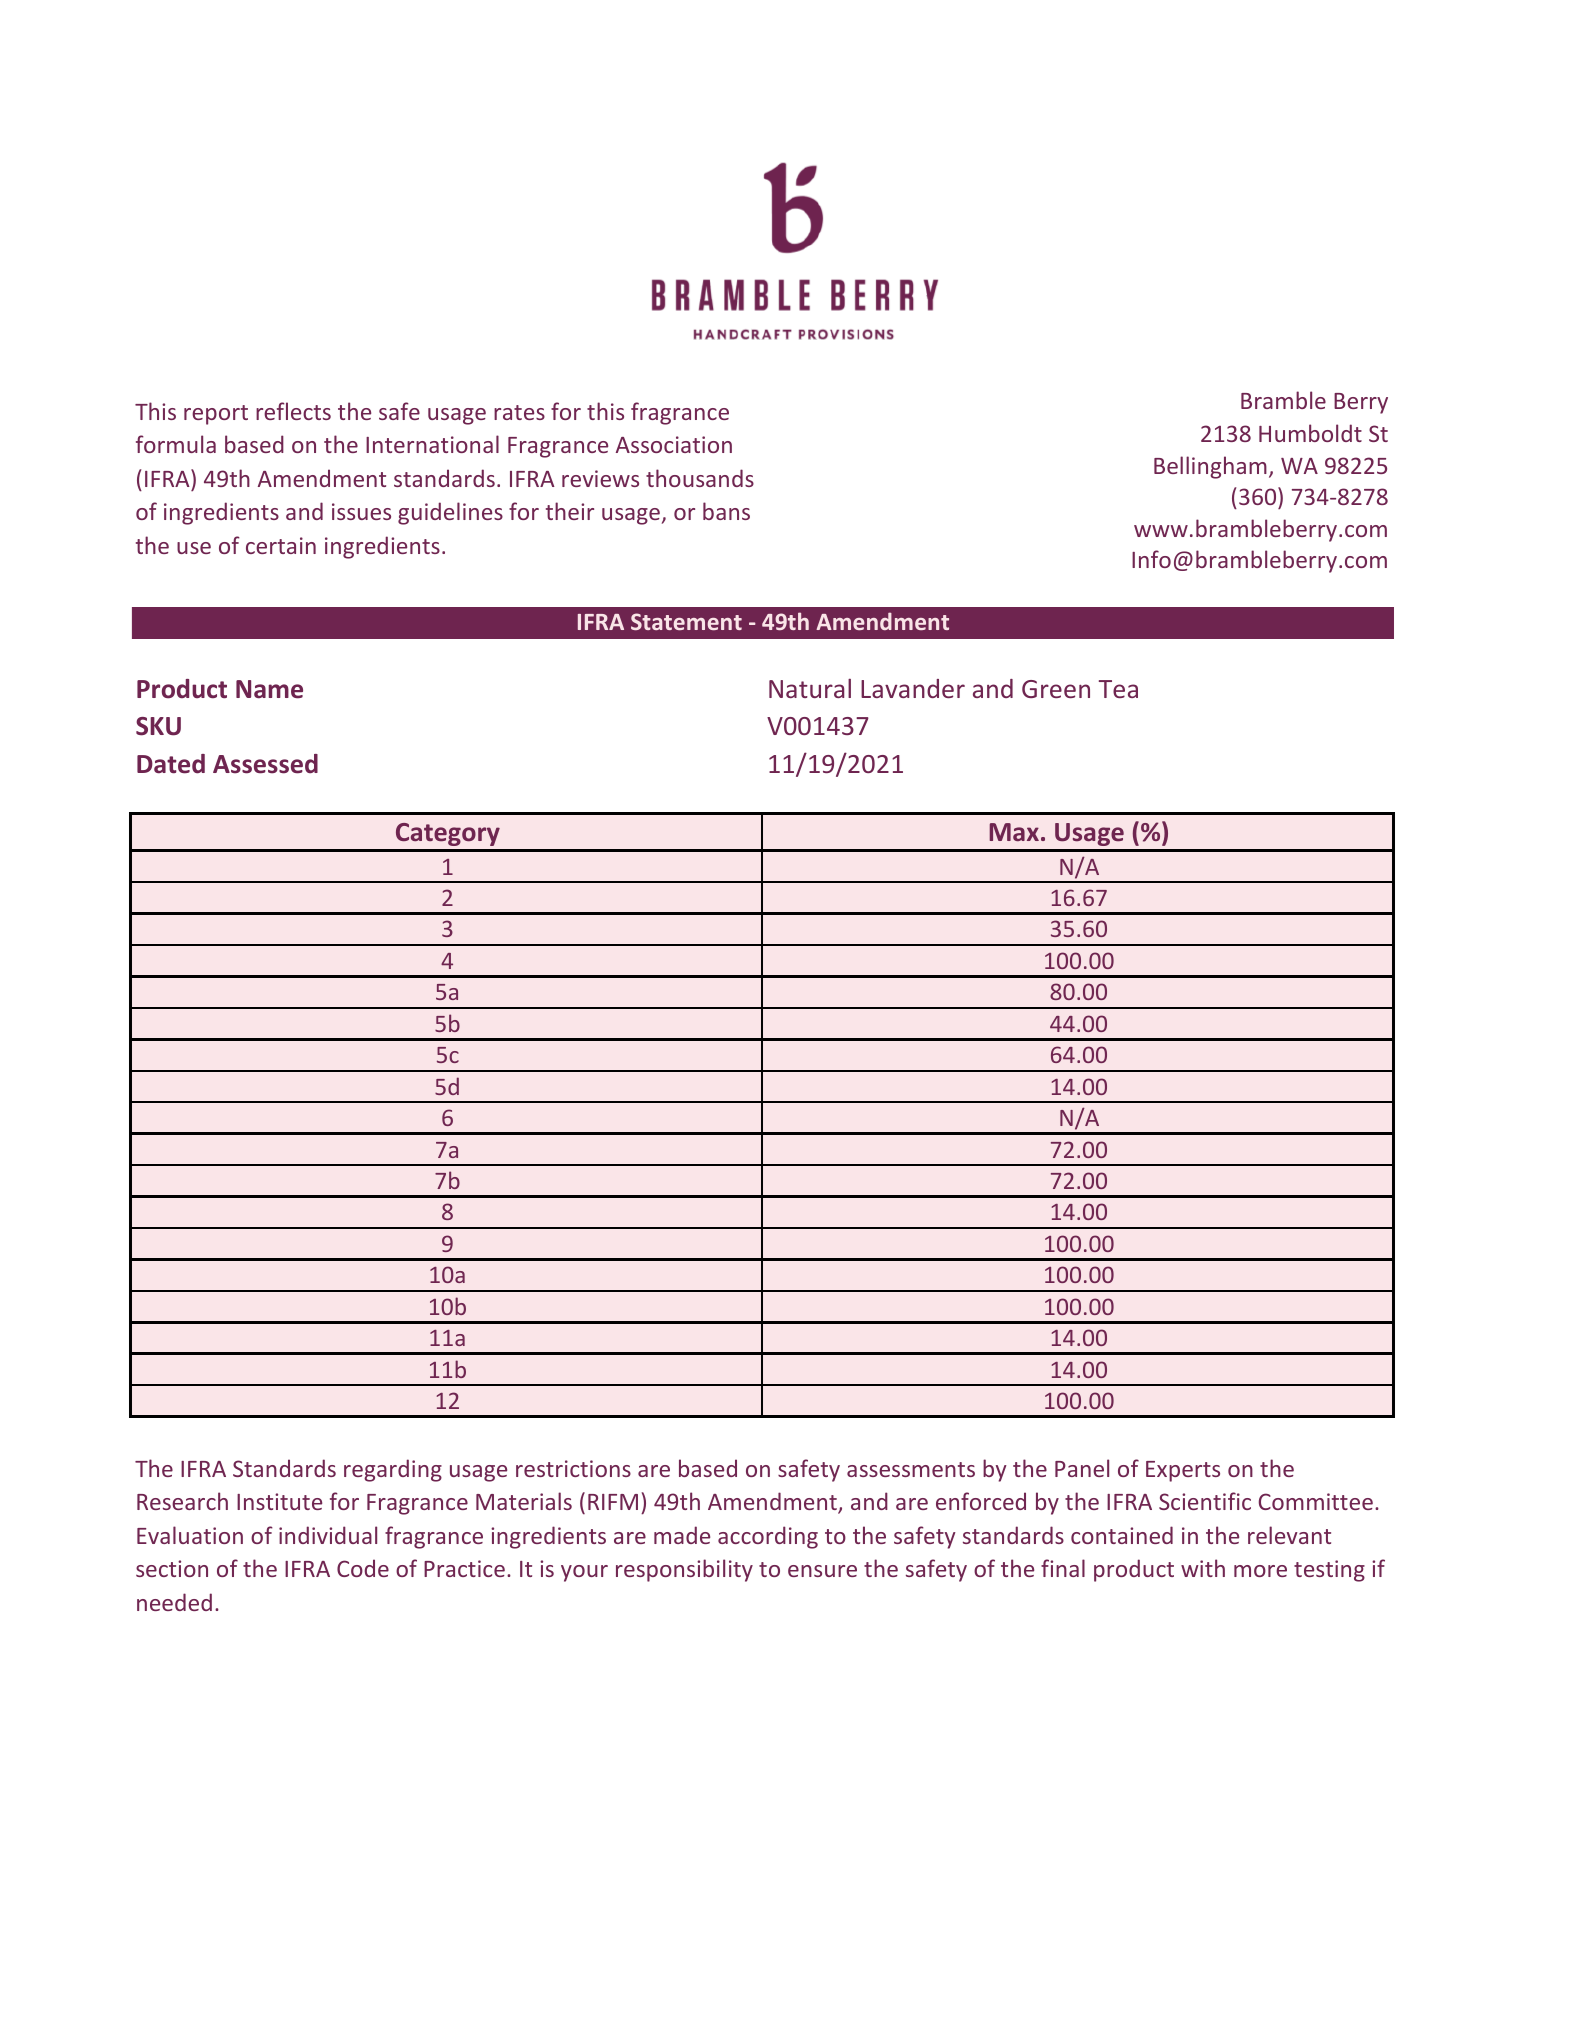 The height and width of the screenshot is (2034, 1572). What do you see at coordinates (393, 1470) in the screenshot?
I see `regarding` at bounding box center [393, 1470].
